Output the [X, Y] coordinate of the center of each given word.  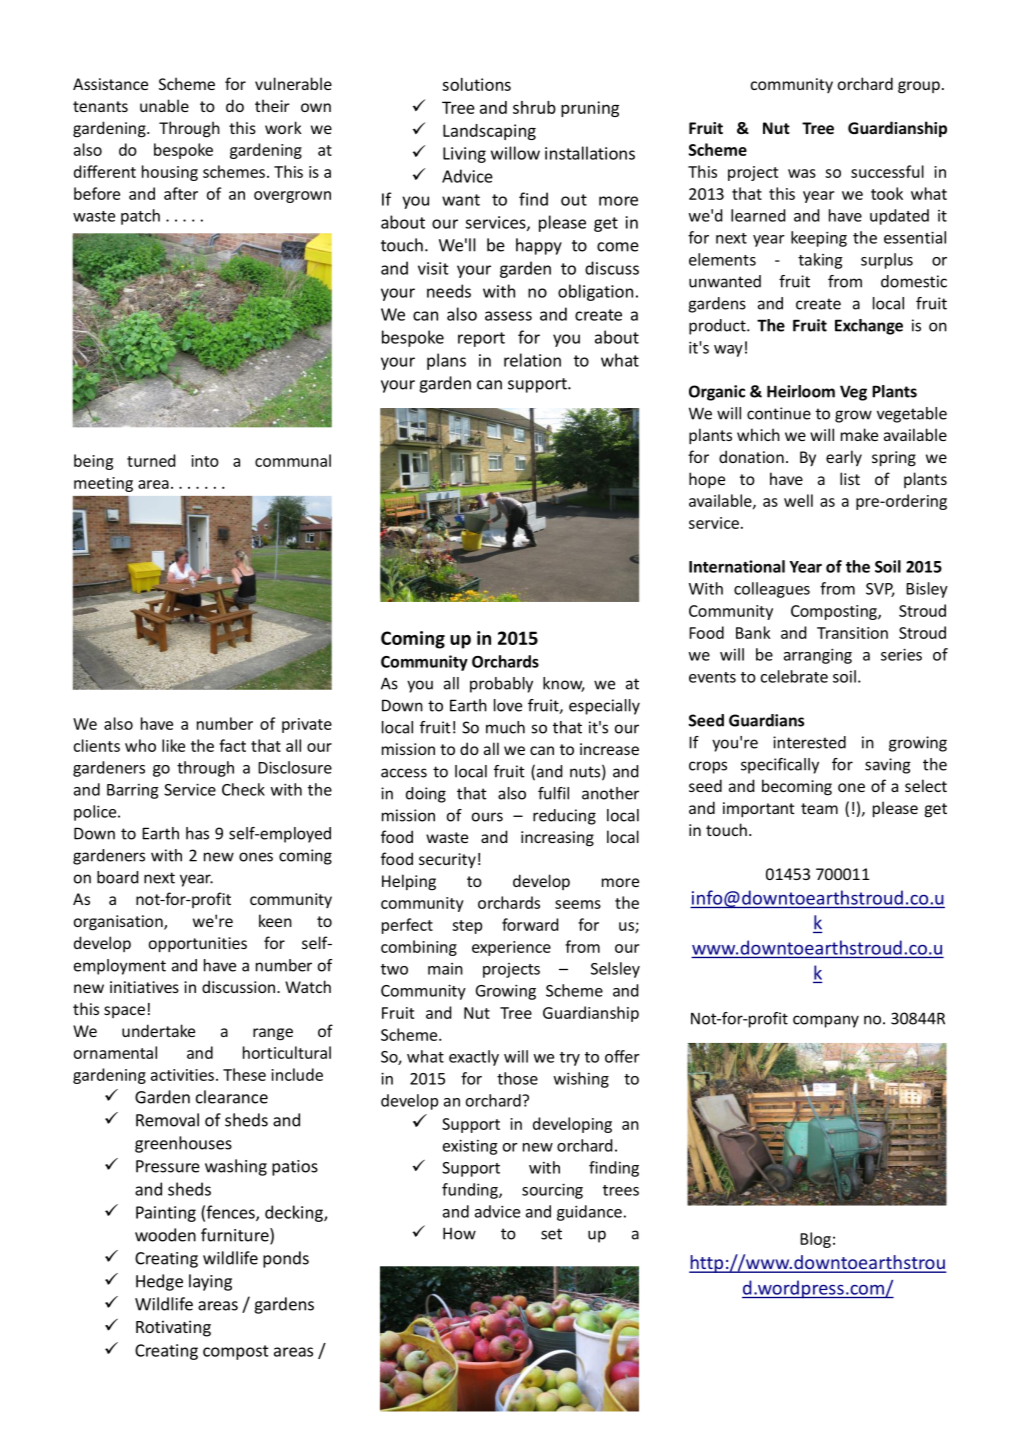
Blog [815, 1240]
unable [164, 105]
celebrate [794, 676]
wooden [165, 1235]
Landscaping [489, 132]
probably [501, 685]
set [551, 1234]
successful [887, 171]
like [173, 745]
